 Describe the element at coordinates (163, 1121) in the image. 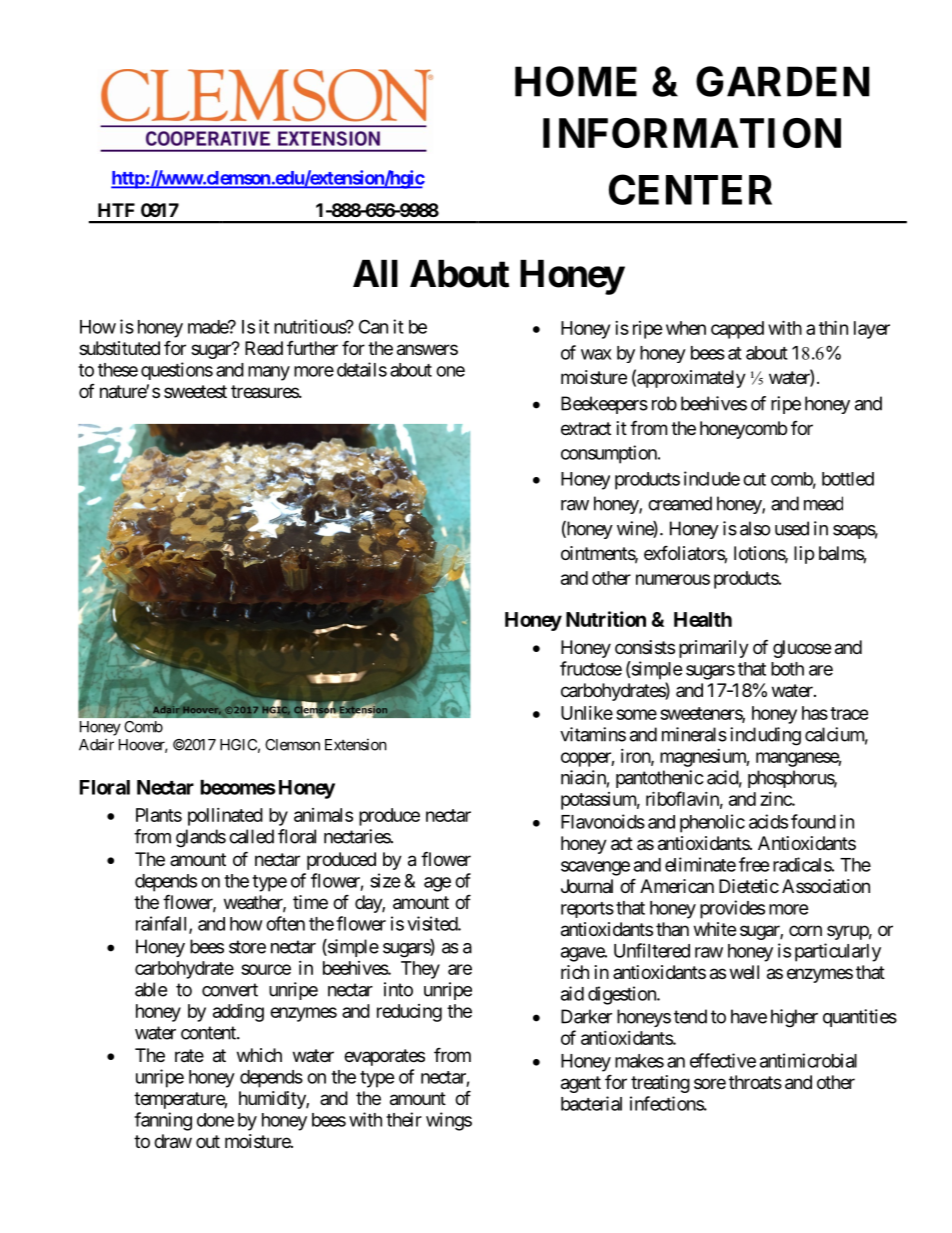

I see `fanning` at that location.
